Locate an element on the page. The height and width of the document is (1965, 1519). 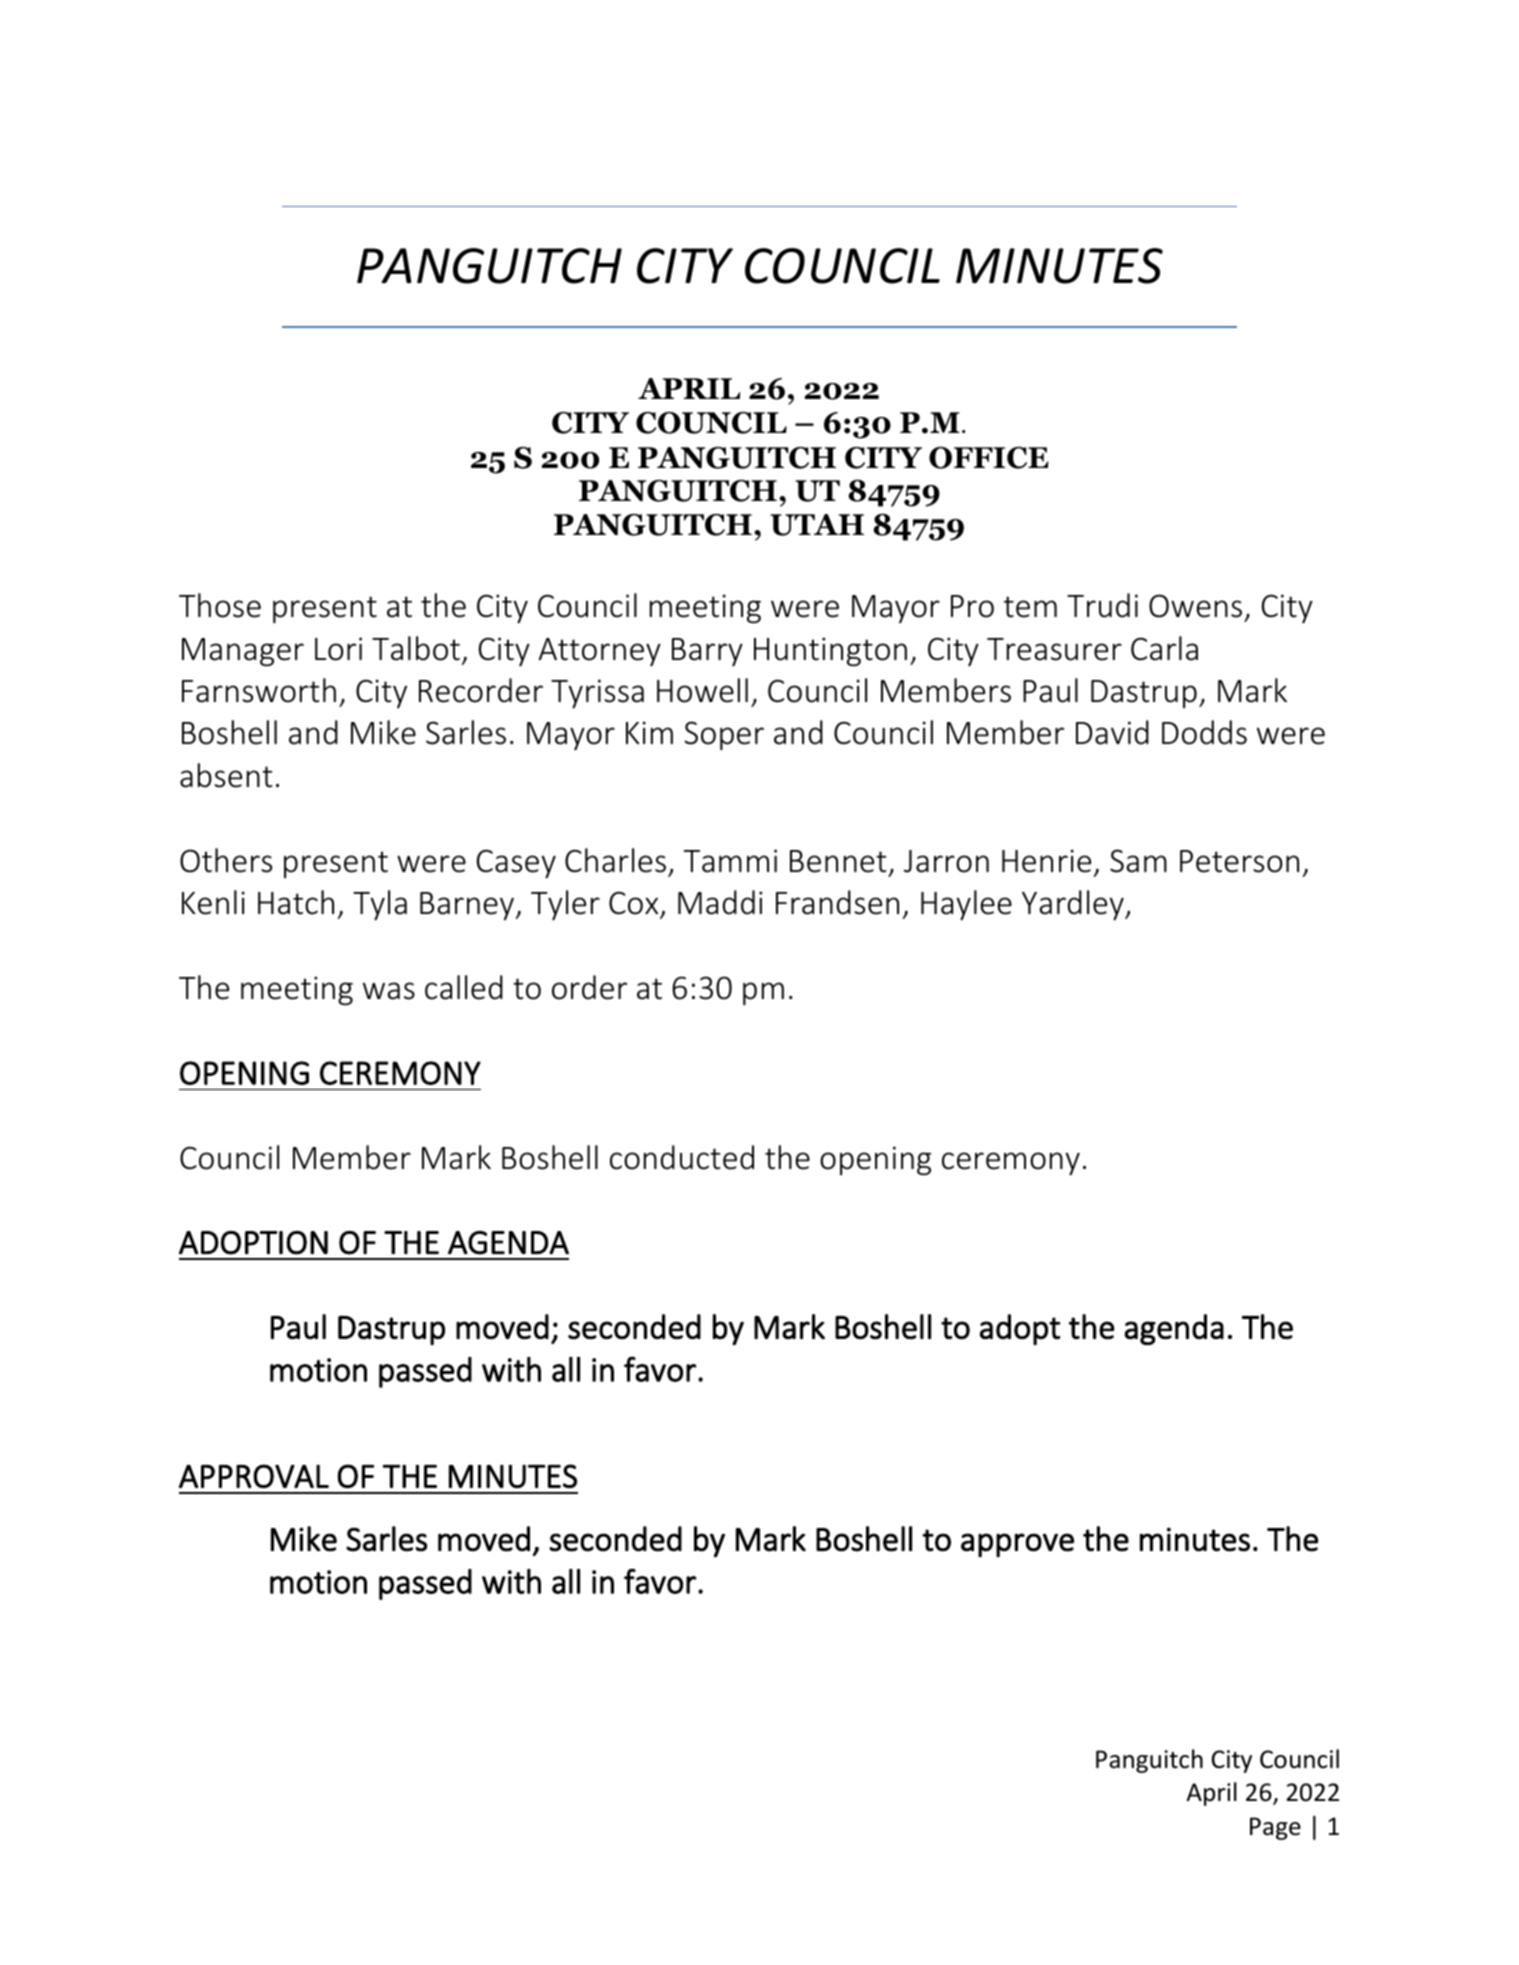
Trudi is located at coordinates (1102, 605).
